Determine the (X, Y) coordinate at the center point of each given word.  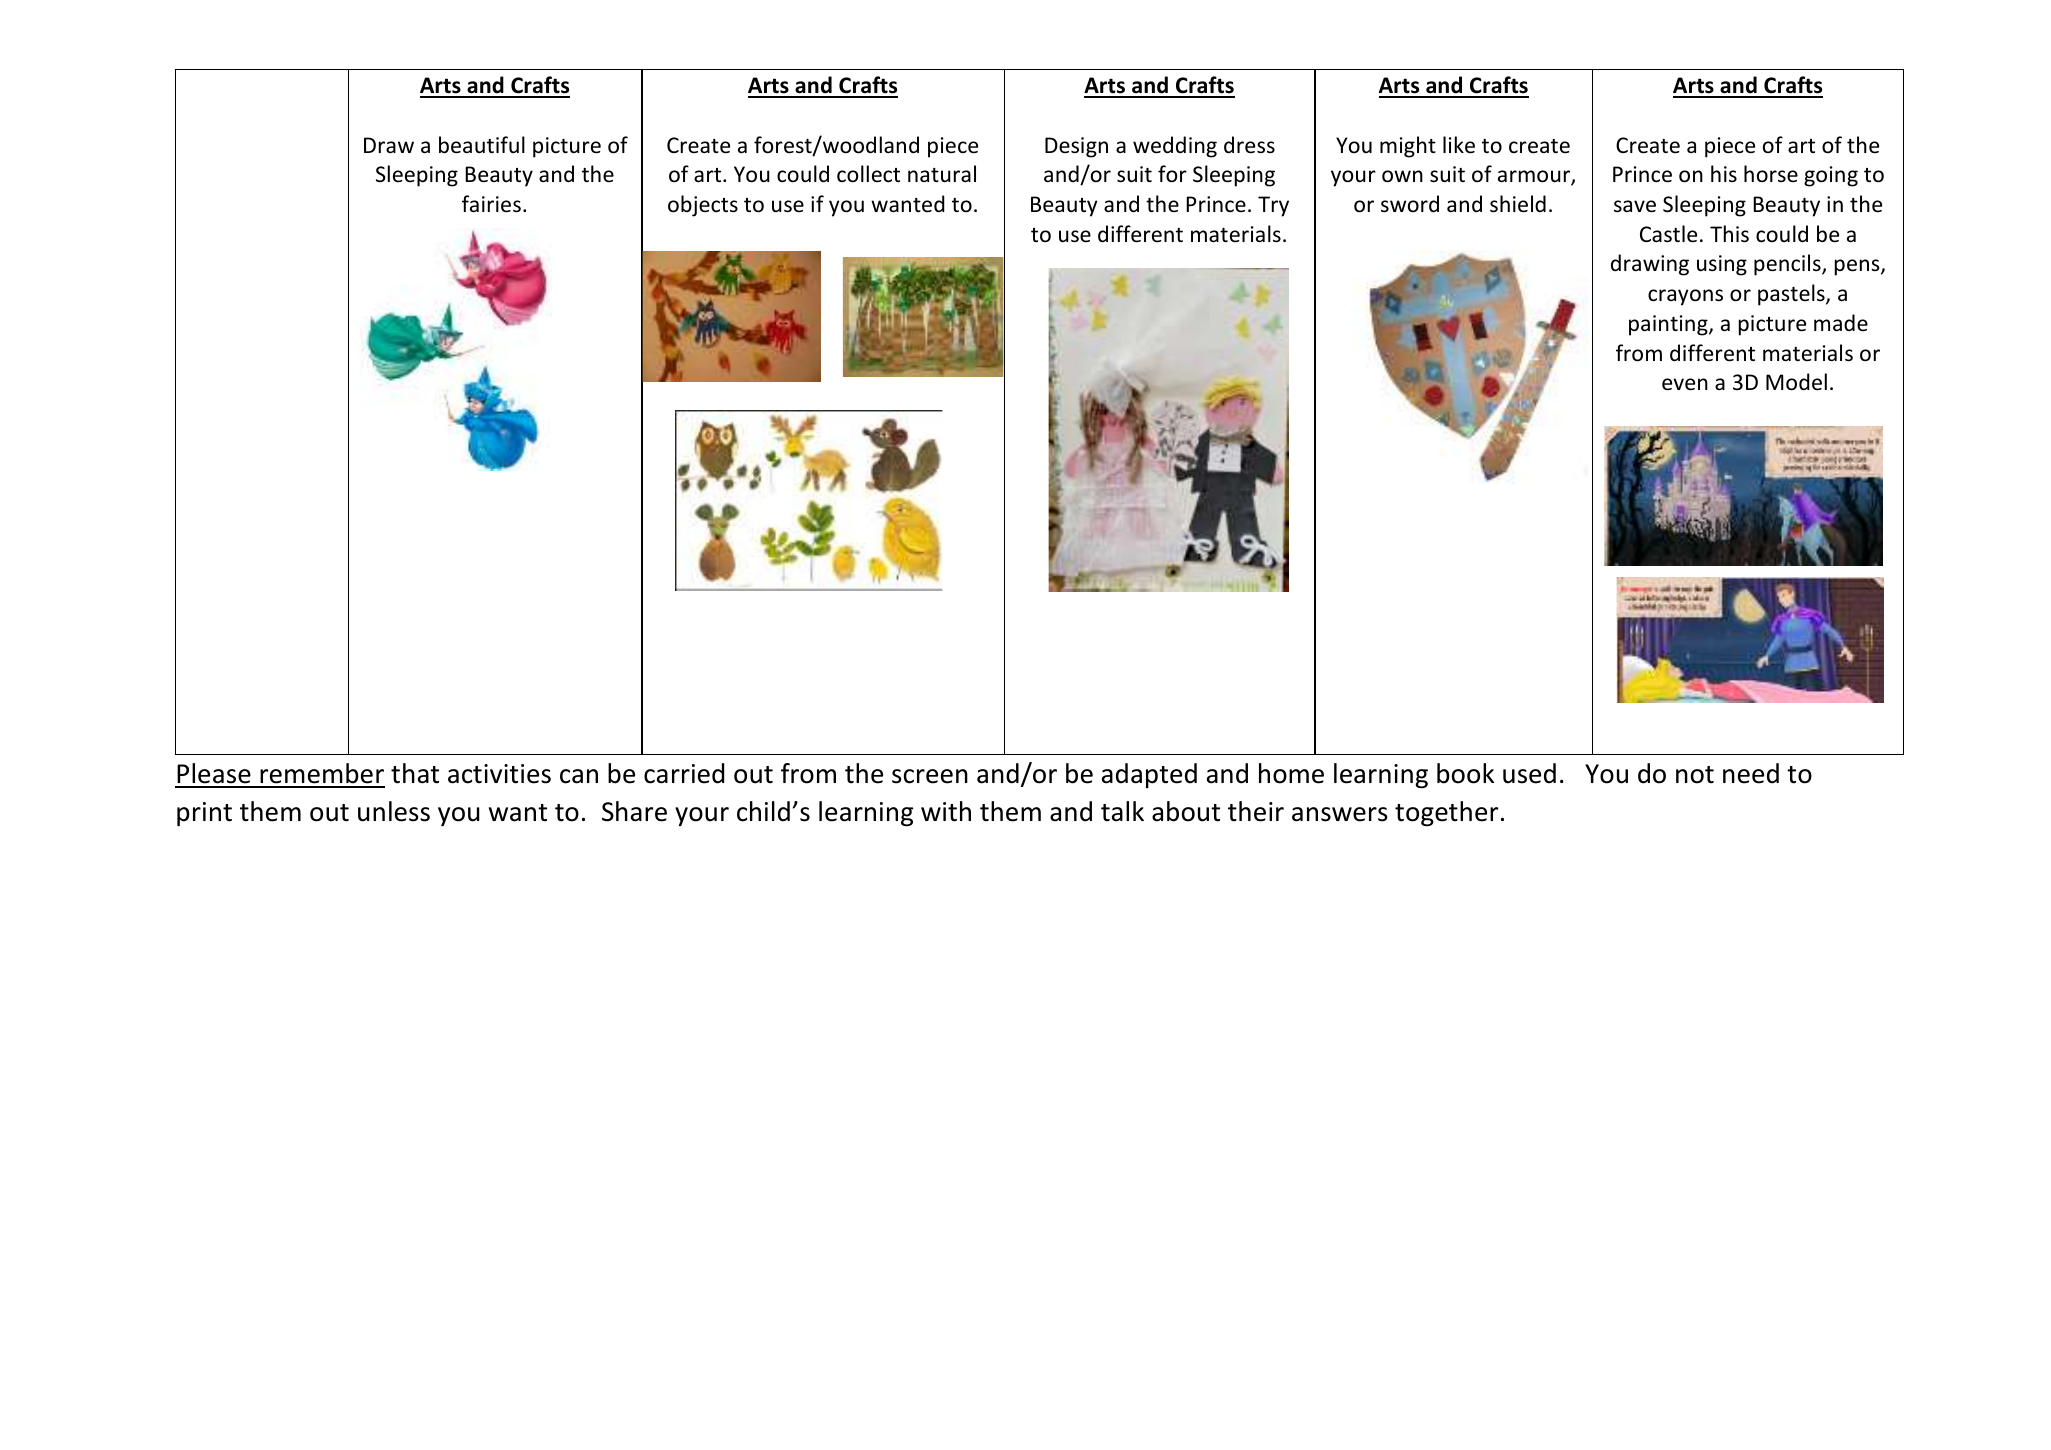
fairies (491, 204)
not (1695, 775)
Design (1076, 147)
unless (394, 811)
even (1685, 384)
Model (1796, 382)
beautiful (482, 145)
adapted (1149, 775)
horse (1771, 173)
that (415, 773)
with (946, 811)
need (1751, 773)
